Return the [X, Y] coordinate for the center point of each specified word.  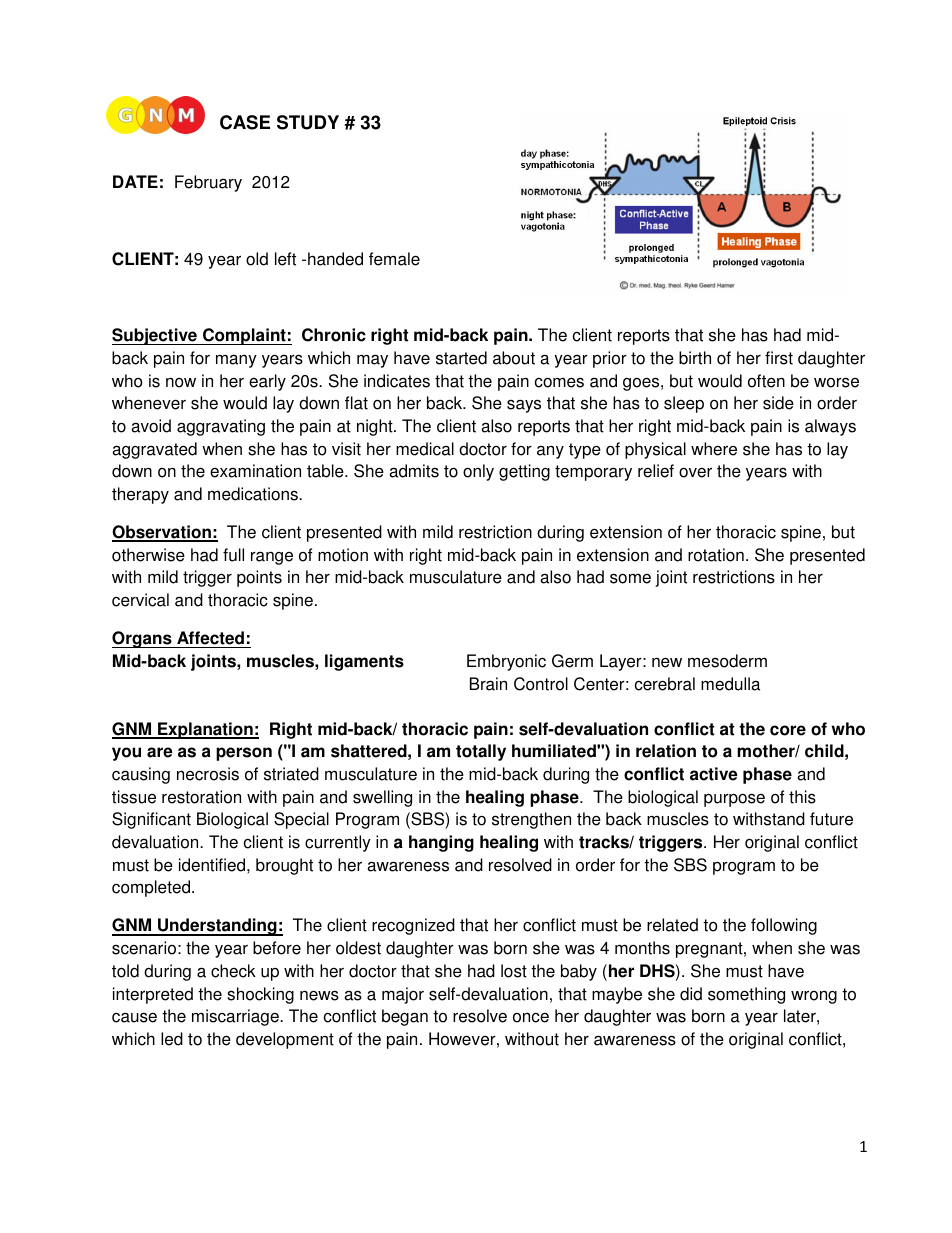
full [233, 555]
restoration [201, 797]
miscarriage [236, 1017]
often [766, 381]
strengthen [531, 820]
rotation [716, 555]
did [691, 994]
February [208, 183]
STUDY [308, 122]
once [531, 1017]
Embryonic [506, 662]
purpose [734, 800]
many [236, 361]
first [779, 358]
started [461, 358]
